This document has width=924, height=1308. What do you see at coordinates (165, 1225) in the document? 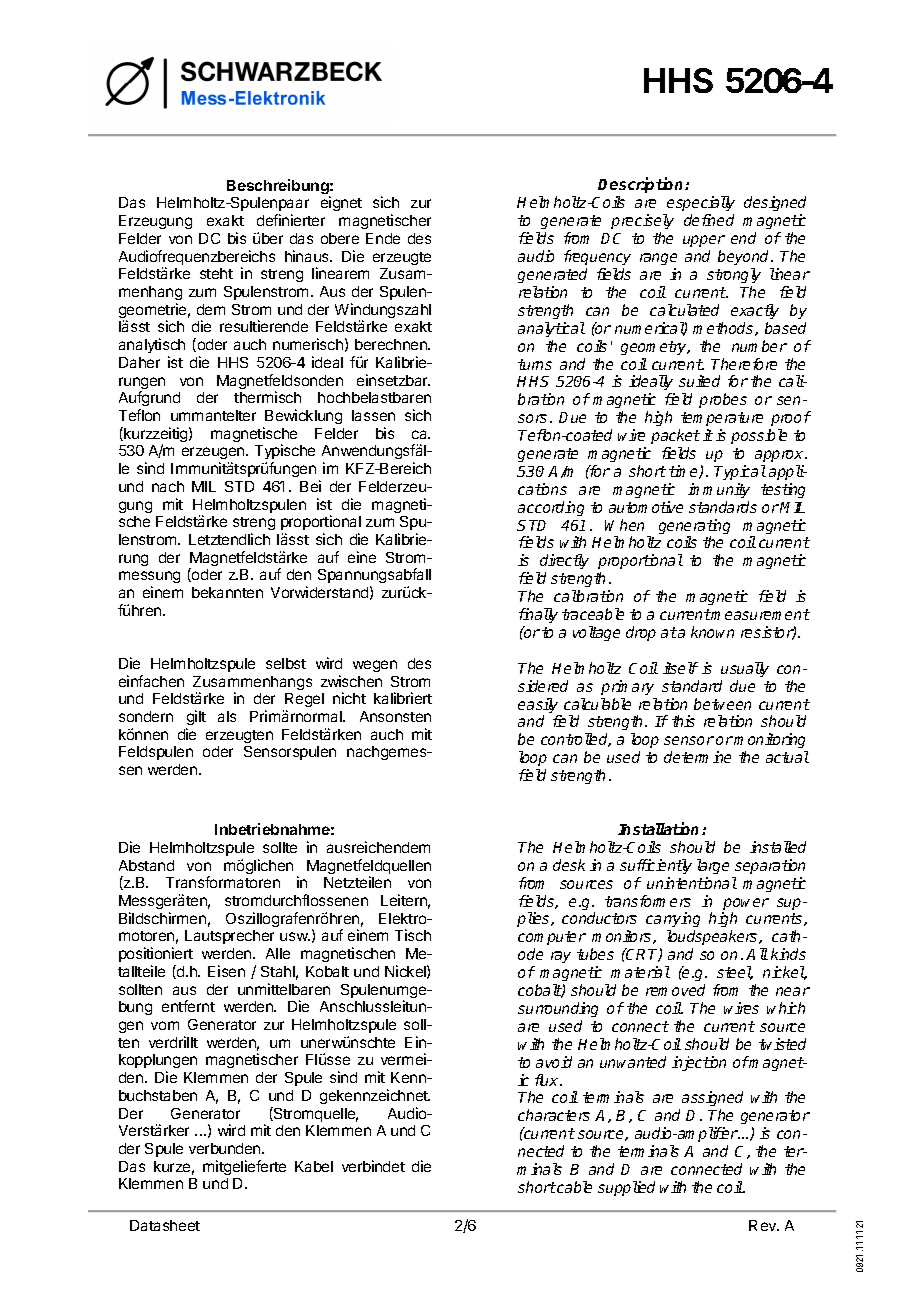
I see `Datasheet` at bounding box center [165, 1225].
